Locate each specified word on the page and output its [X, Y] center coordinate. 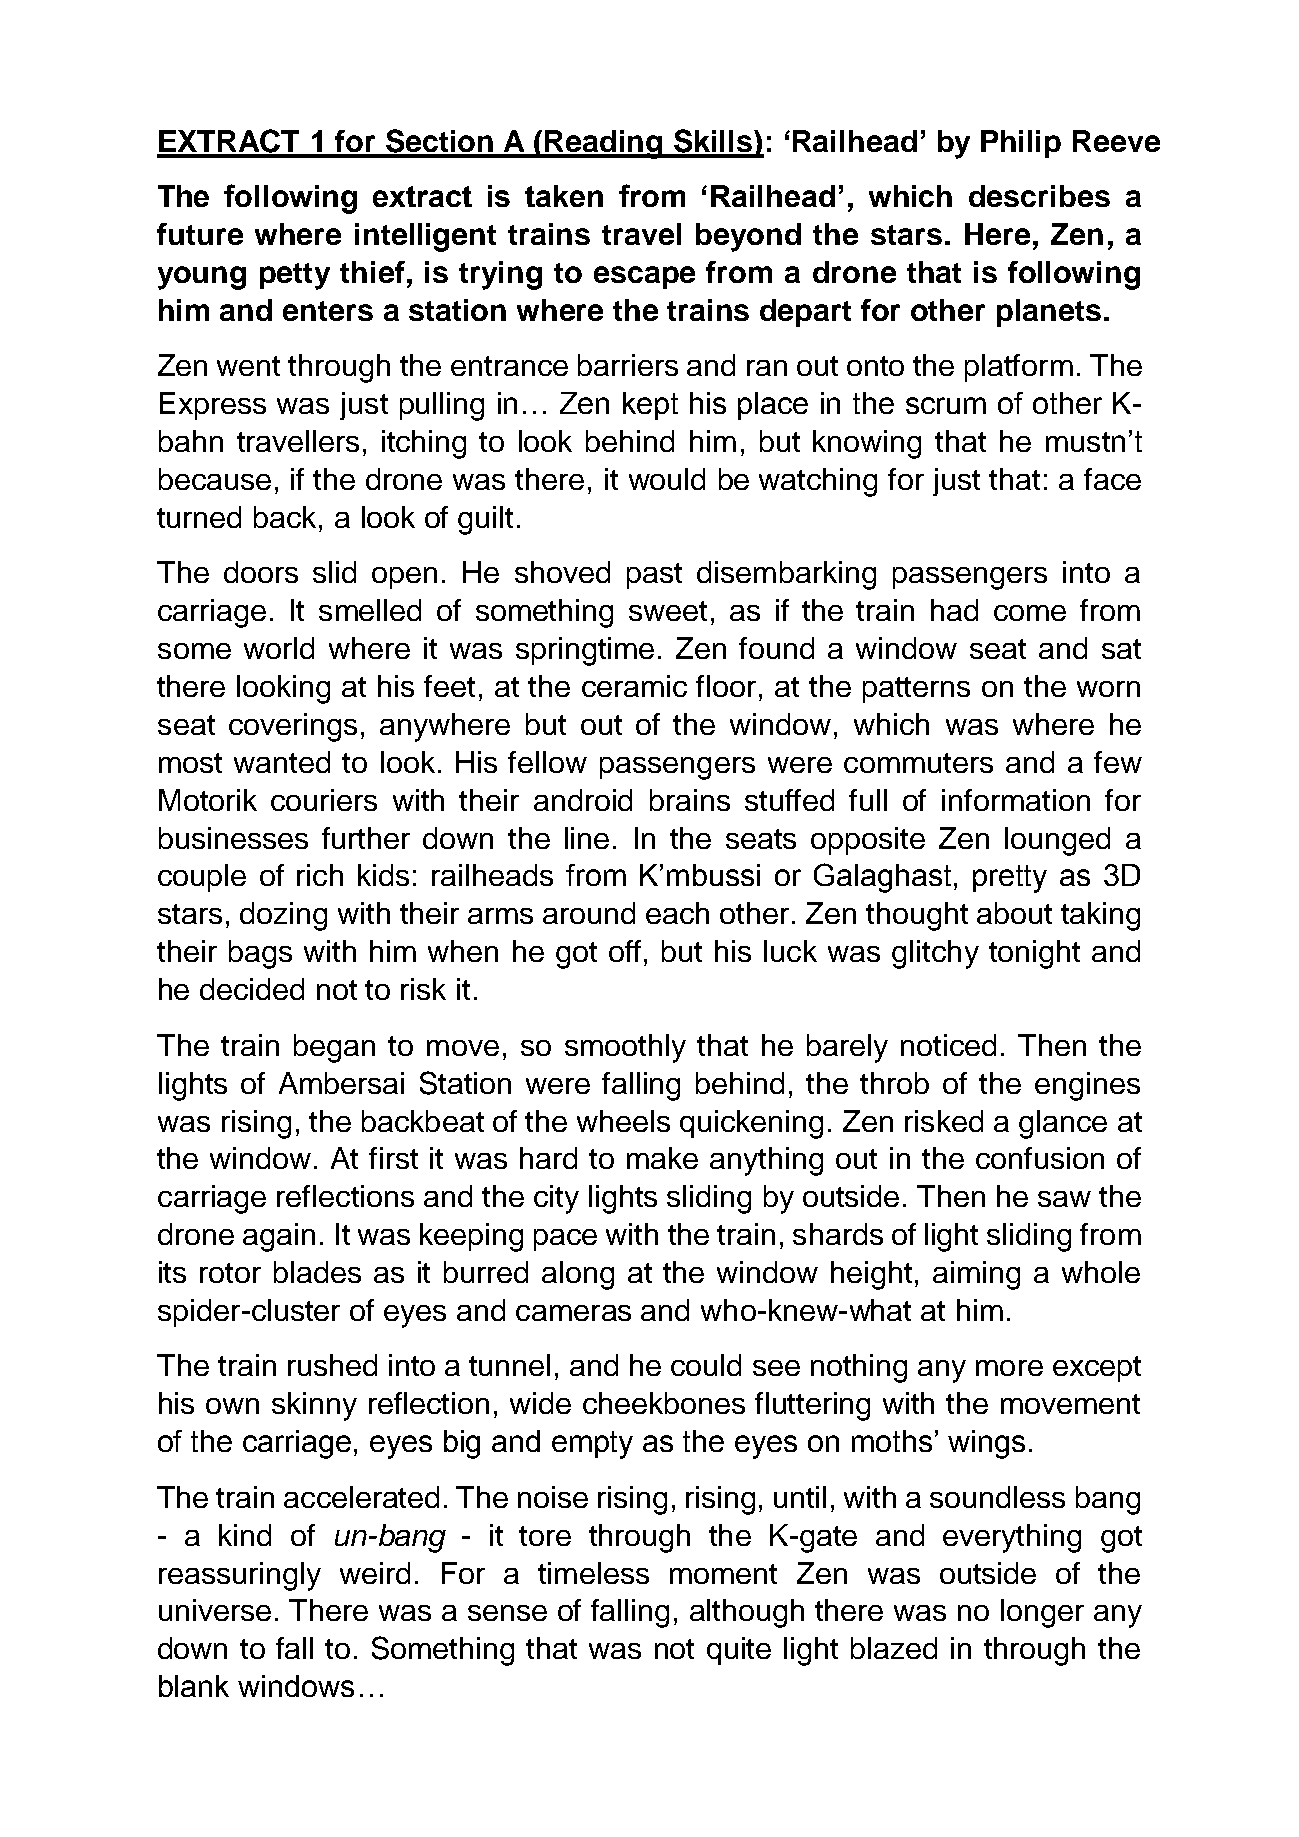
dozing [283, 916]
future [200, 234]
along [578, 1275]
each [677, 913]
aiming [976, 1275]
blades [317, 1272]
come [1030, 613]
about [1014, 913]
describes [1039, 196]
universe [215, 1610]
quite [739, 1651]
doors [261, 572]
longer [1042, 1613]
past [654, 576]
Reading [604, 144]
